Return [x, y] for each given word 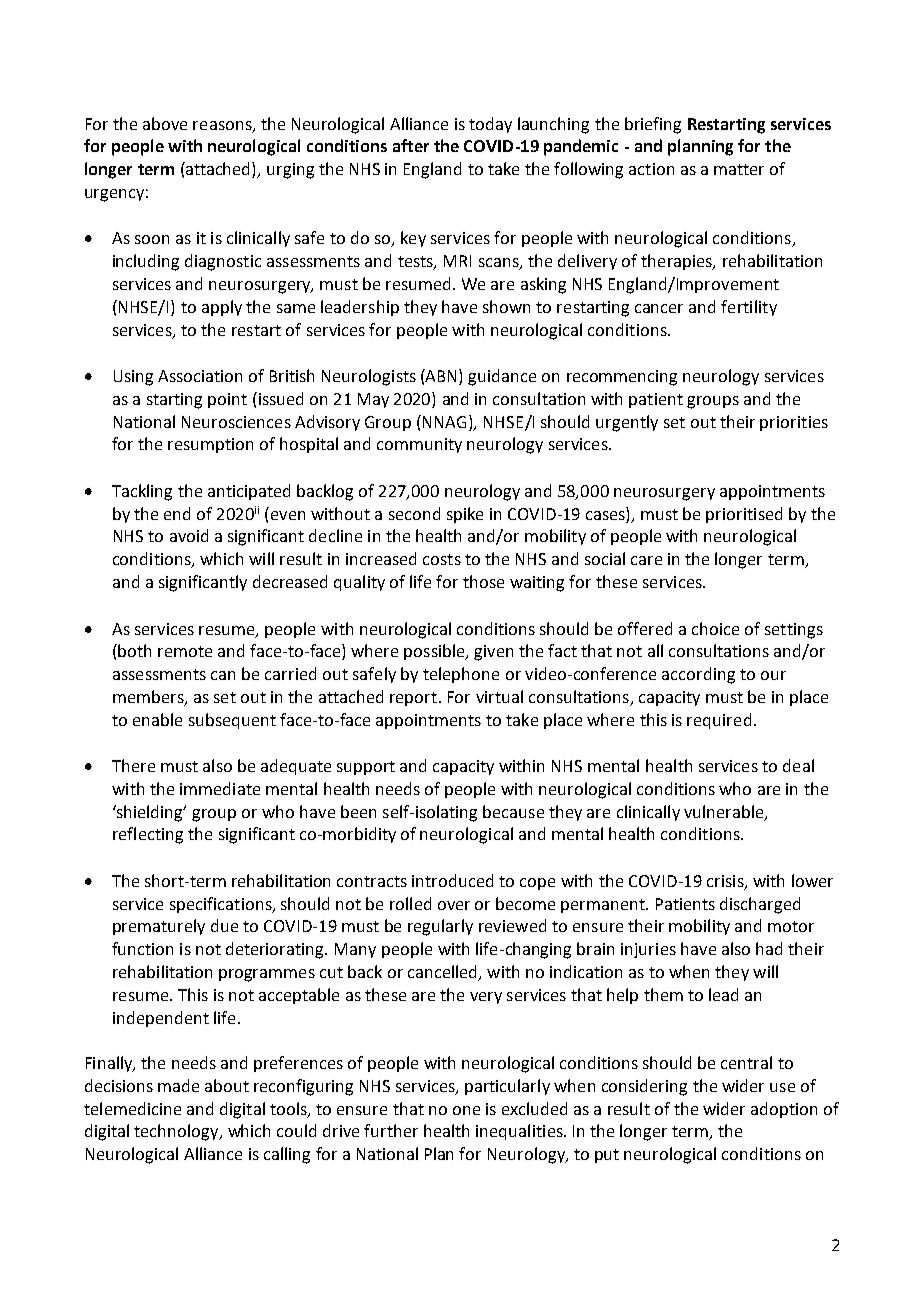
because [513, 811]
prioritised [744, 515]
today [490, 125]
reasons [223, 126]
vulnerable [725, 812]
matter [739, 169]
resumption [210, 445]
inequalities [520, 1132]
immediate [220, 788]
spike [465, 515]
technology [177, 1132]
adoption [784, 1110]
